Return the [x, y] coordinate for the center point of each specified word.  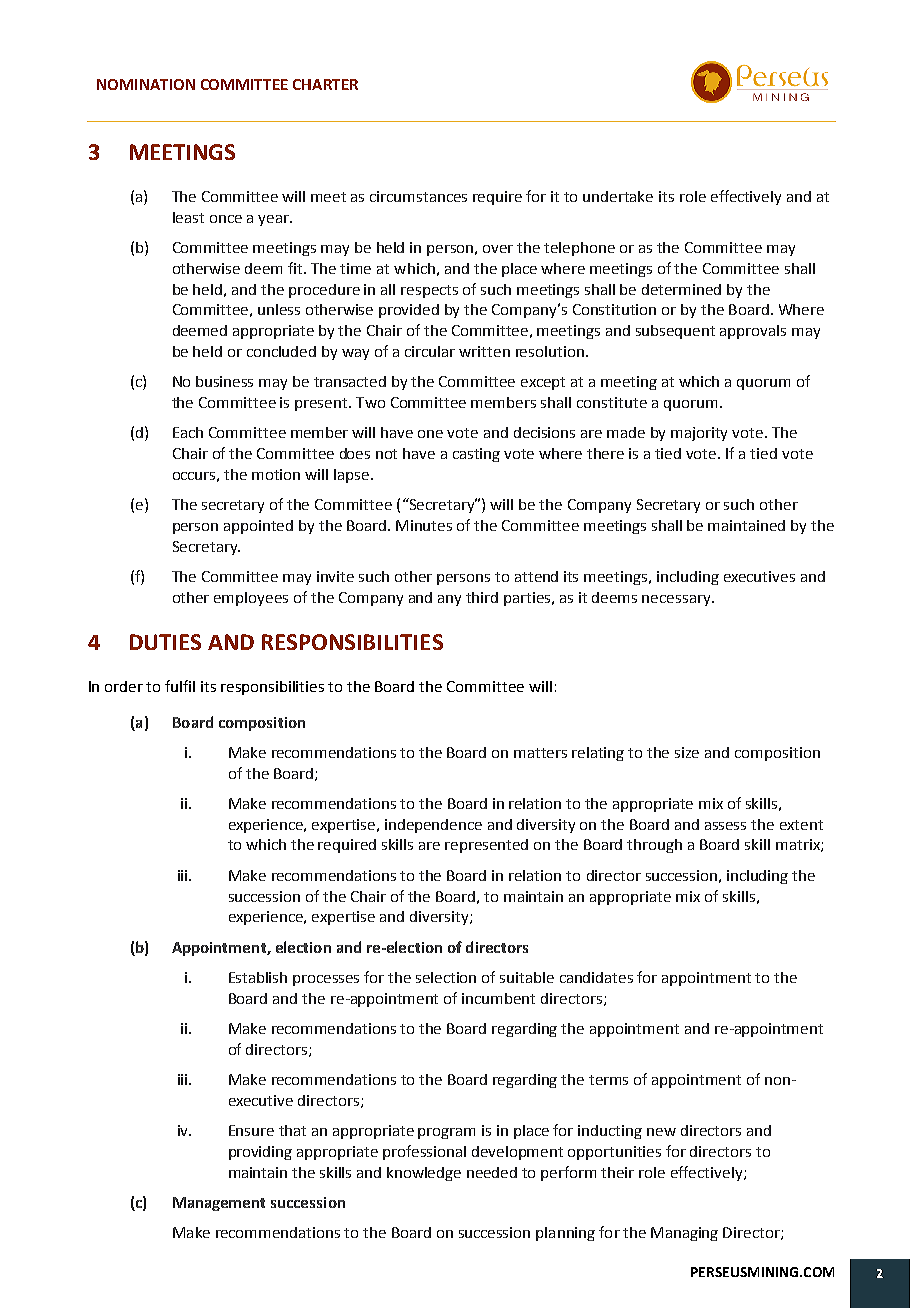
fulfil [180, 686]
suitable [527, 977]
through [654, 846]
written [484, 351]
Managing [684, 1234]
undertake [618, 196]
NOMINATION [146, 84]
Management [219, 1204]
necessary [677, 600]
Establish [258, 977]
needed [492, 1172]
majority [699, 434]
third [482, 597]
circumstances [418, 196]
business [224, 381]
